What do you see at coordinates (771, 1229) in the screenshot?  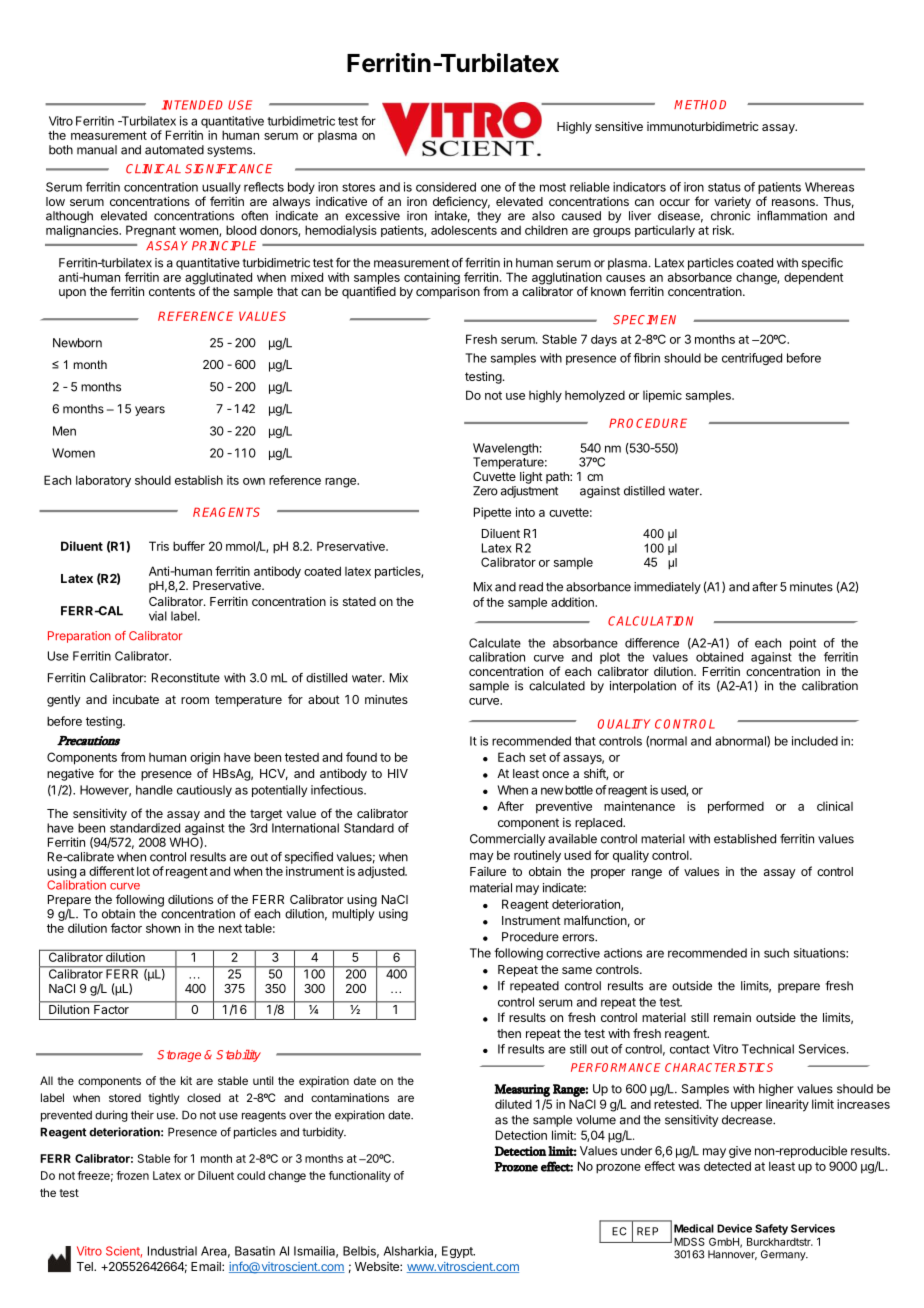 I see `Safety` at bounding box center [771, 1229].
